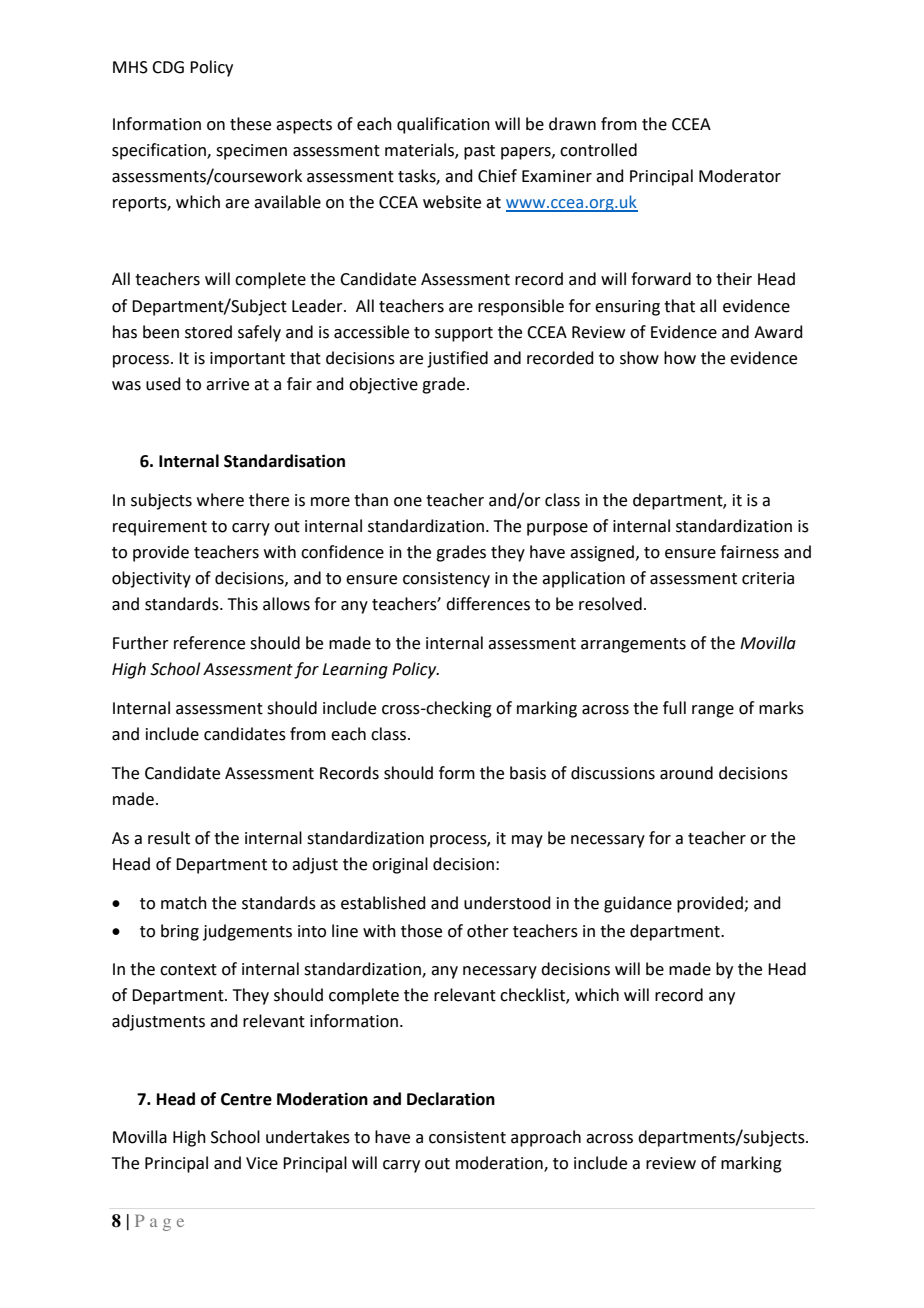  What do you see at coordinates (168, 67) in the screenshot?
I see `CDG` at bounding box center [168, 67].
